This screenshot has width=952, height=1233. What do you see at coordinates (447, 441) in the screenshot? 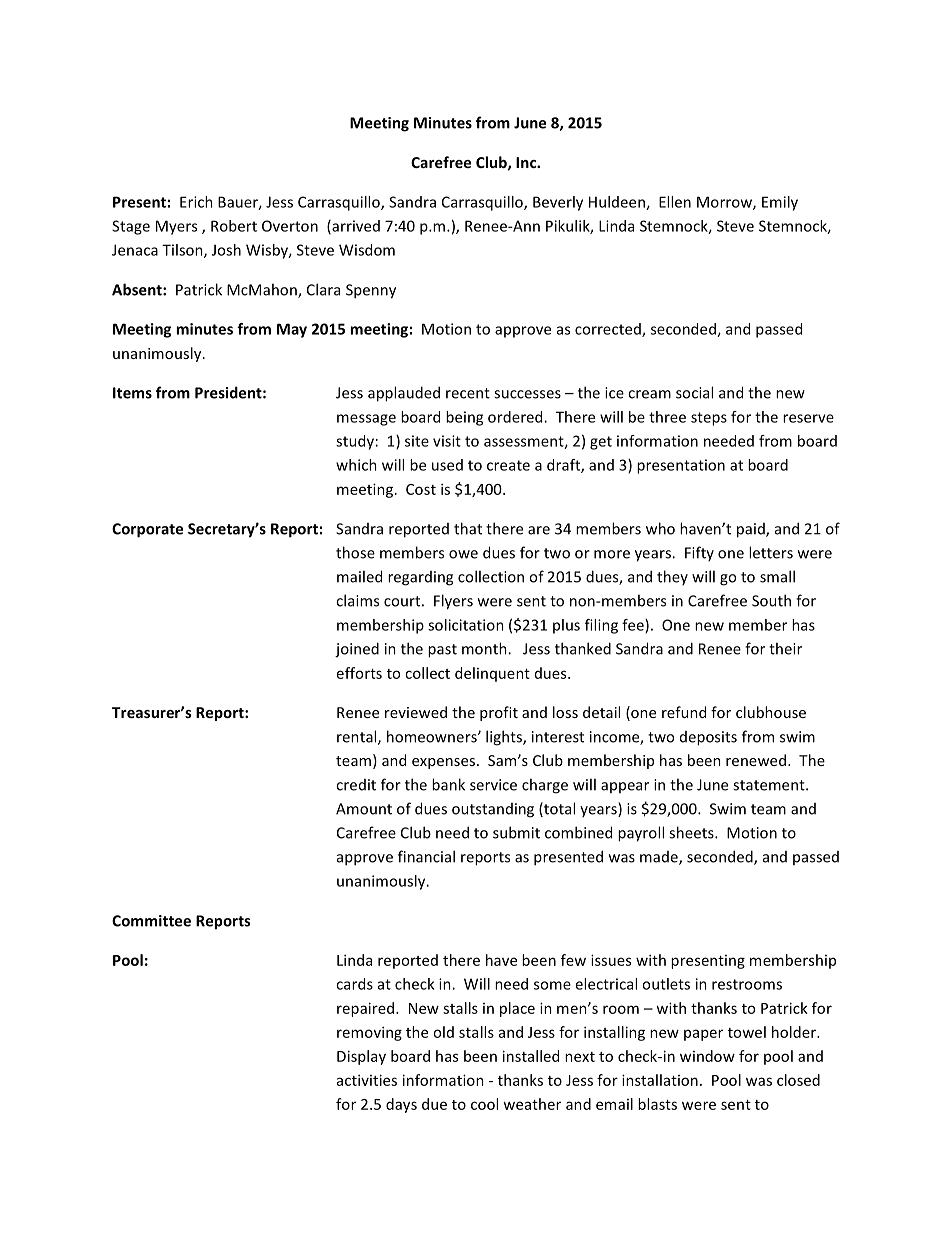
I see `visit` at bounding box center [447, 441].
